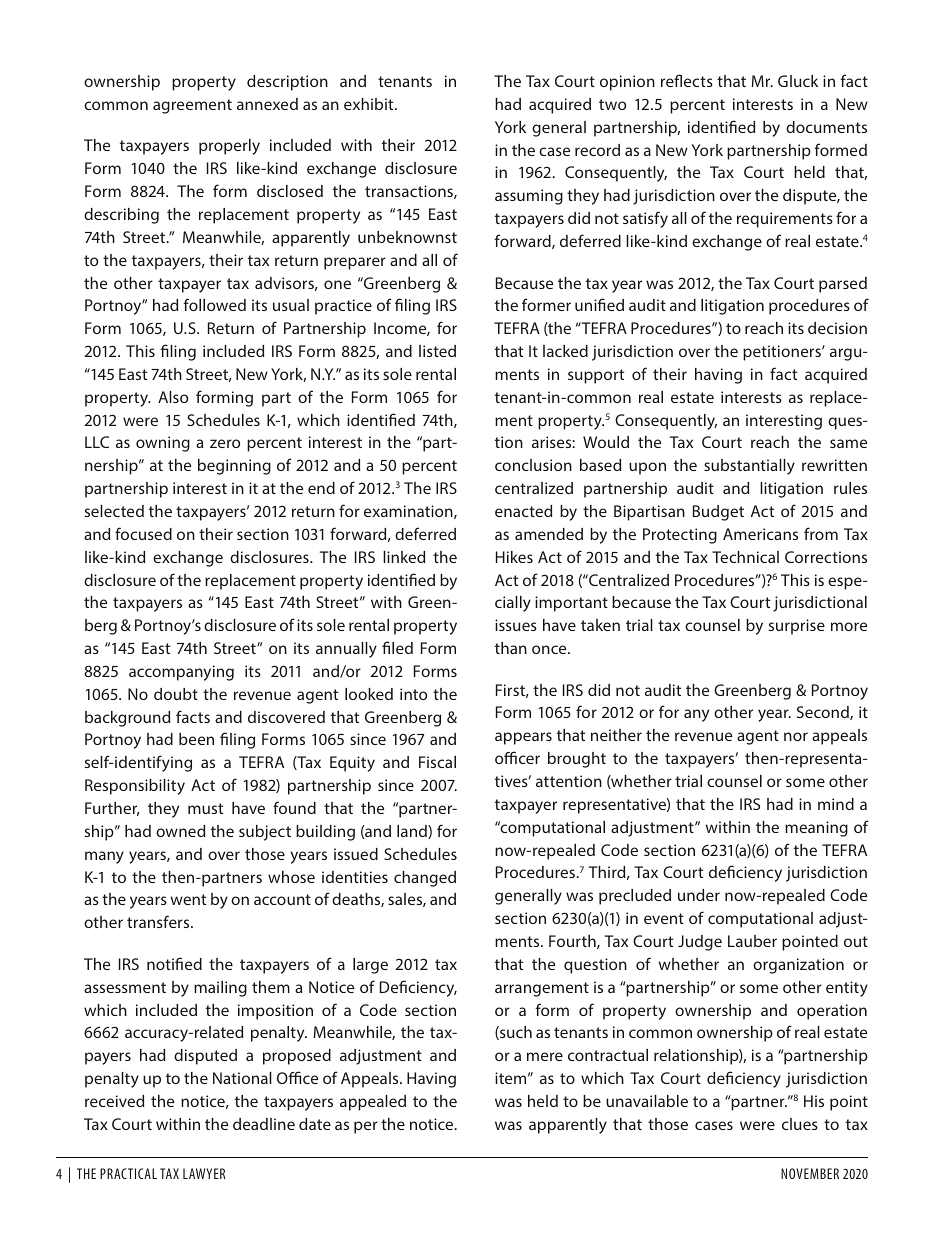 The width and height of the screenshot is (952, 1233). I want to click on Also, so click(173, 397).
